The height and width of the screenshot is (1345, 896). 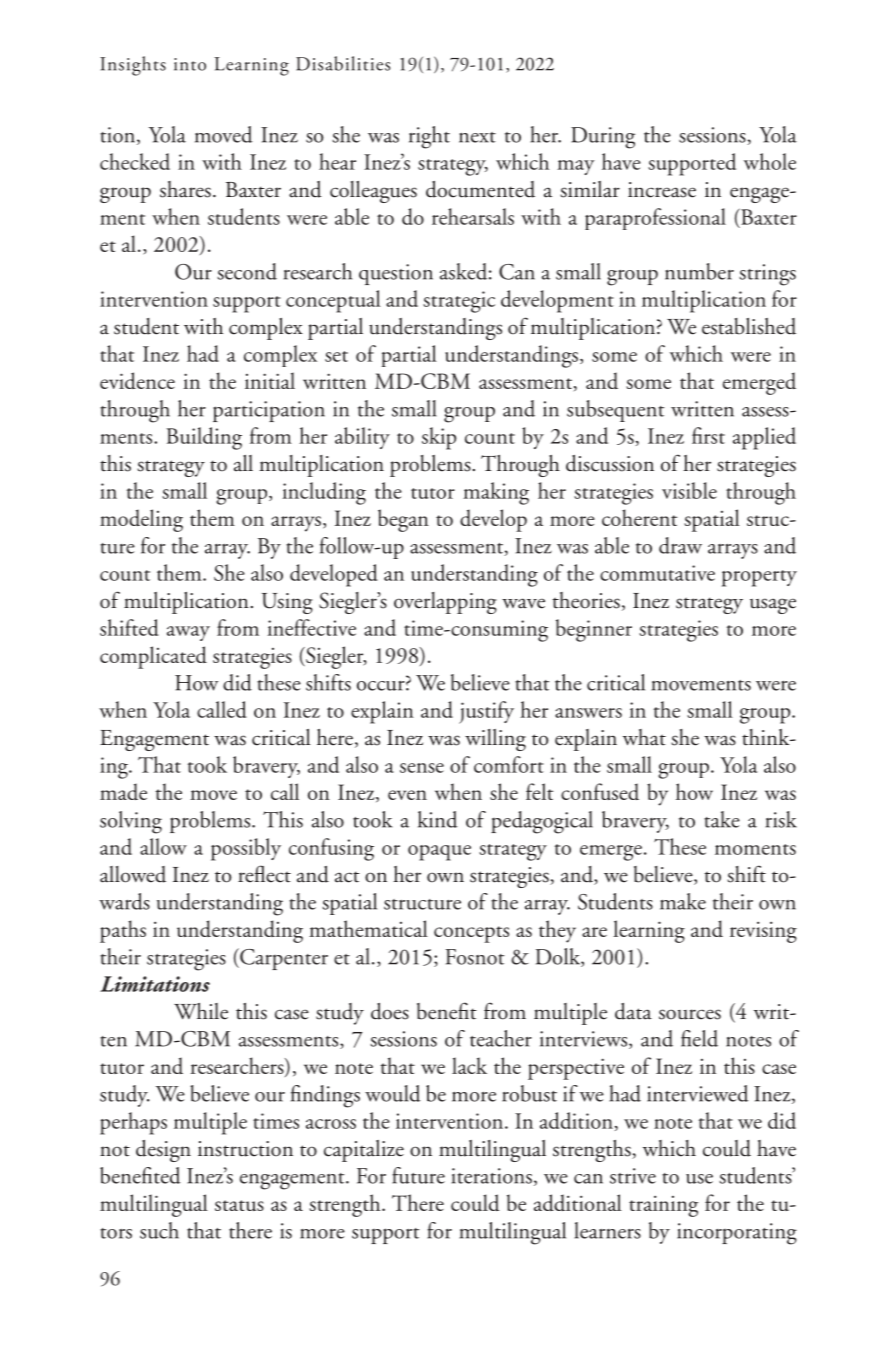 What do you see at coordinates (429, 137) in the screenshot?
I see `right` at bounding box center [429, 137].
